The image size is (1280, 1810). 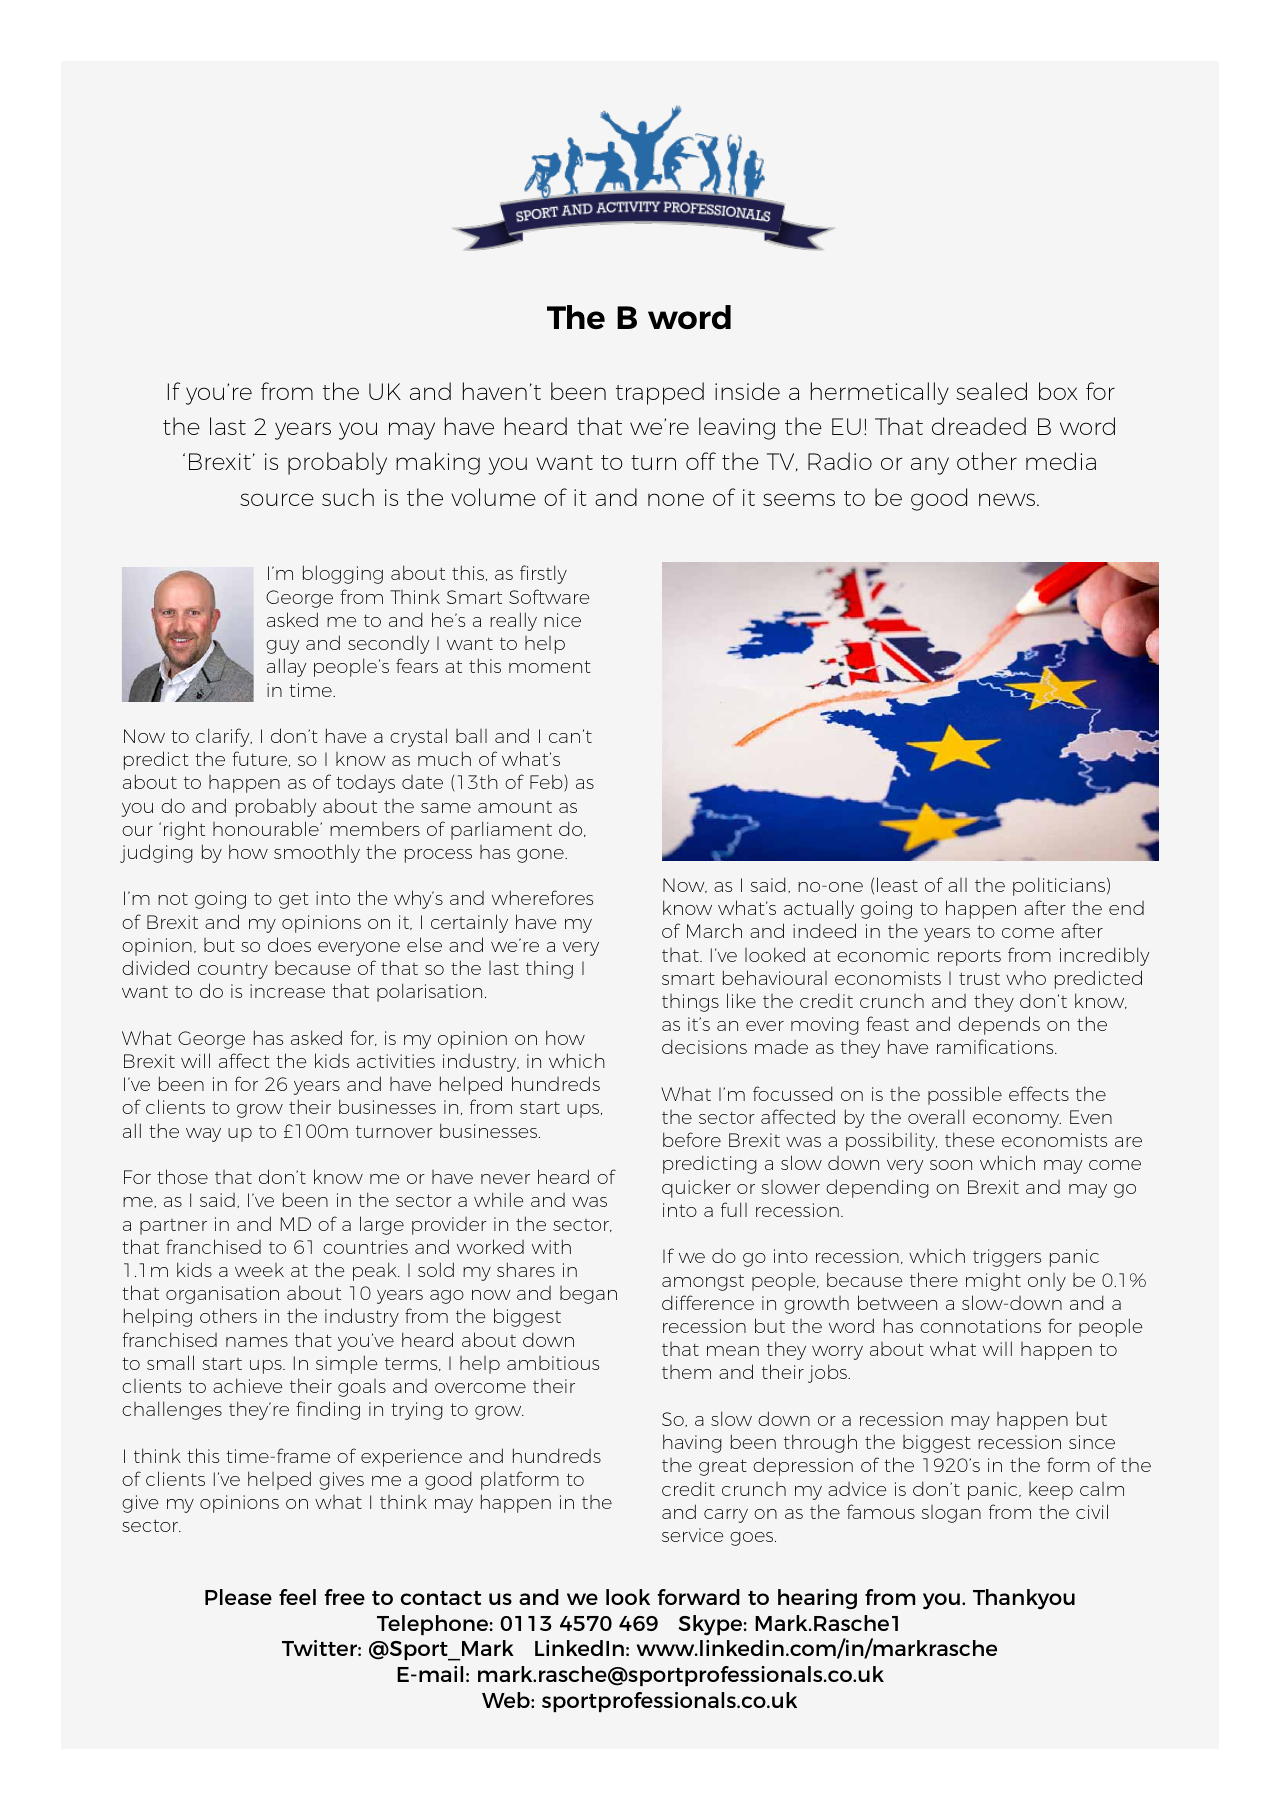 I want to click on week, so click(x=259, y=1270).
